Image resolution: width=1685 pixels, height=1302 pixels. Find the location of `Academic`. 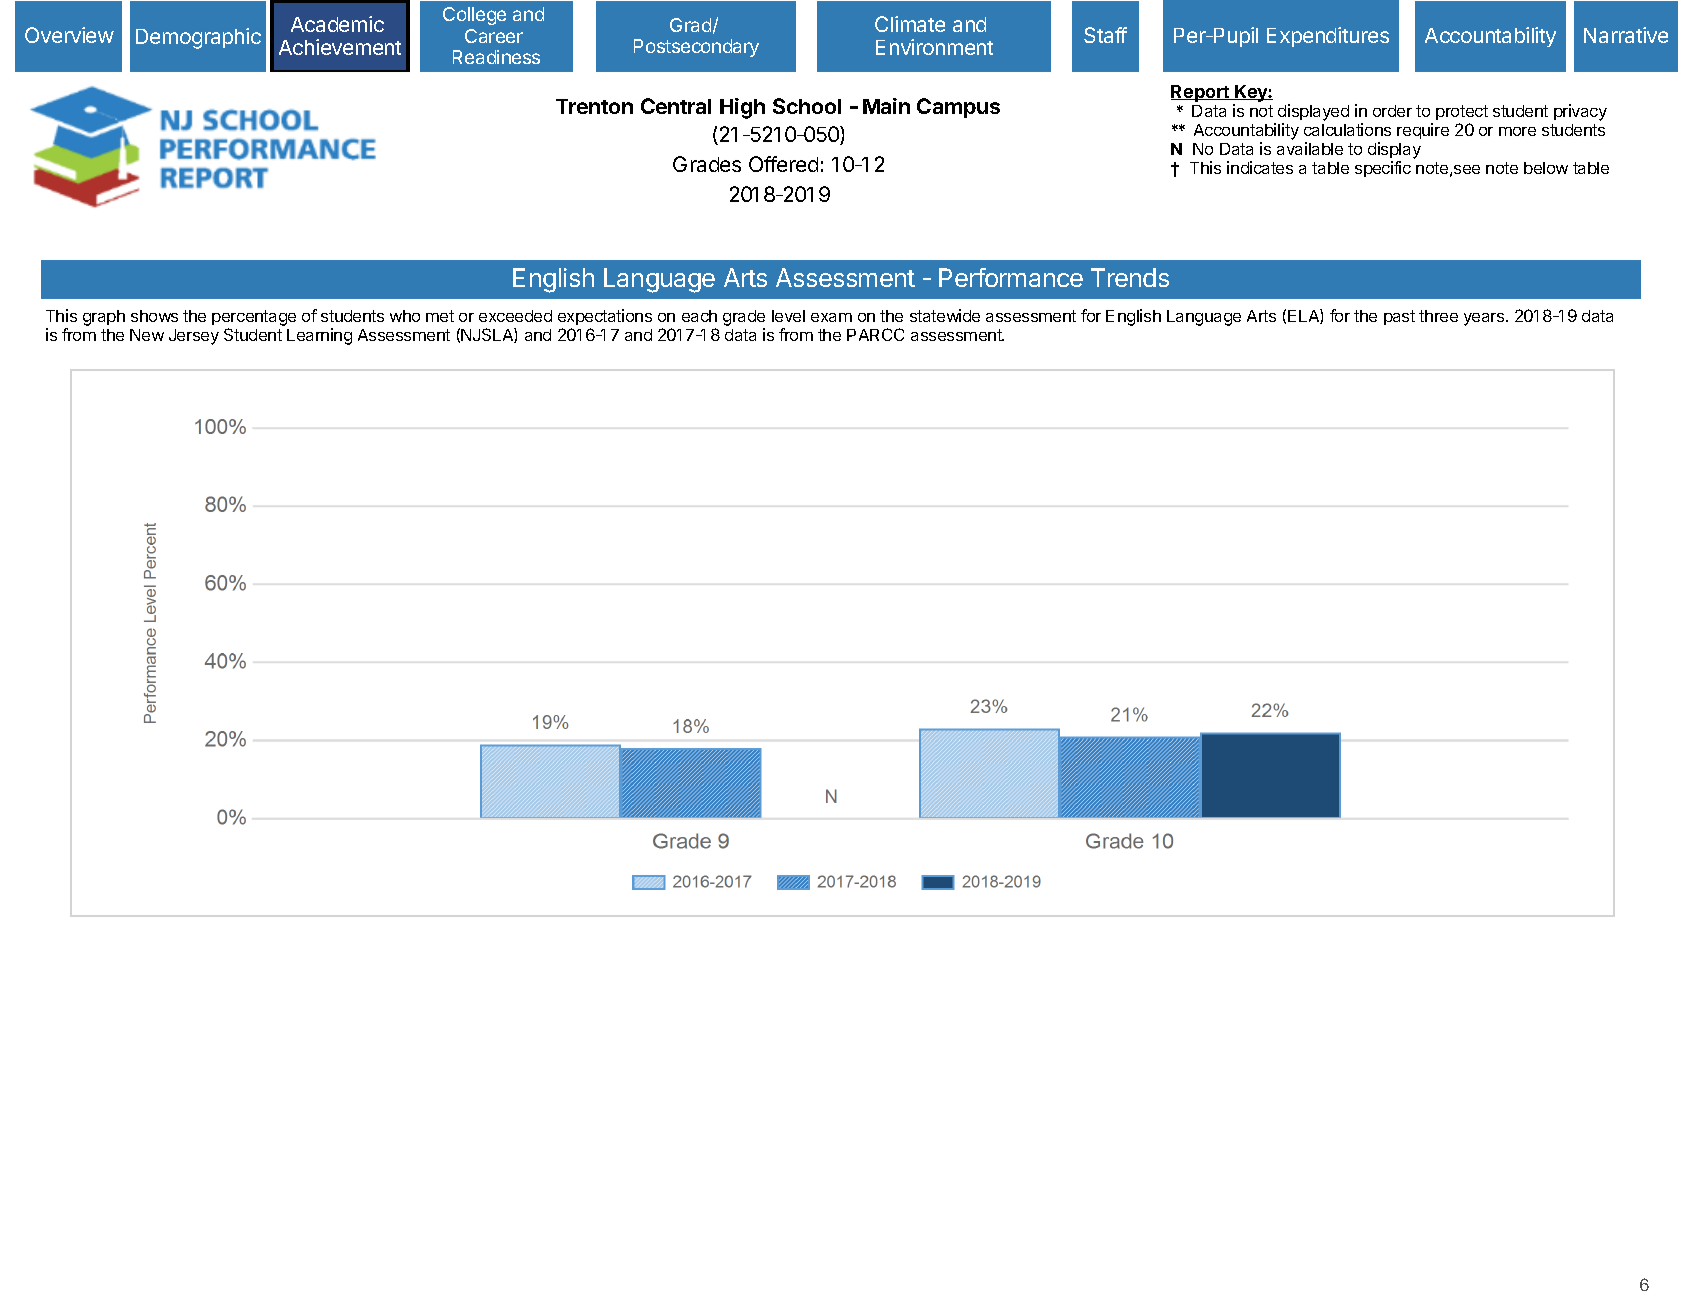

Academic is located at coordinates (337, 24).
